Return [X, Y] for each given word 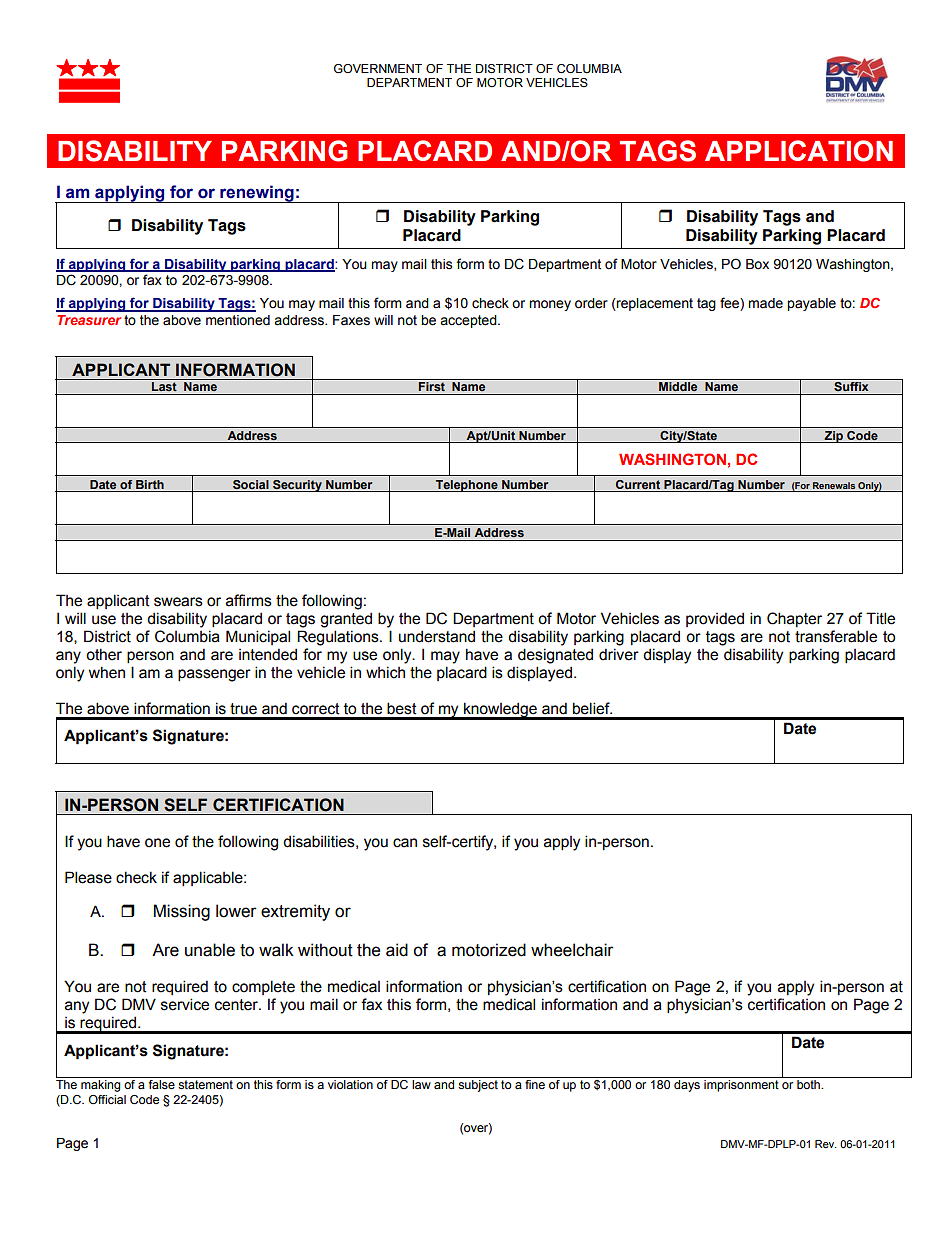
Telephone [467, 486]
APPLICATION [799, 151]
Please [88, 877]
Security [297, 486]
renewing [257, 194]
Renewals [834, 485]
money [550, 305]
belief [592, 708]
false [162, 1084]
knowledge [500, 711]
